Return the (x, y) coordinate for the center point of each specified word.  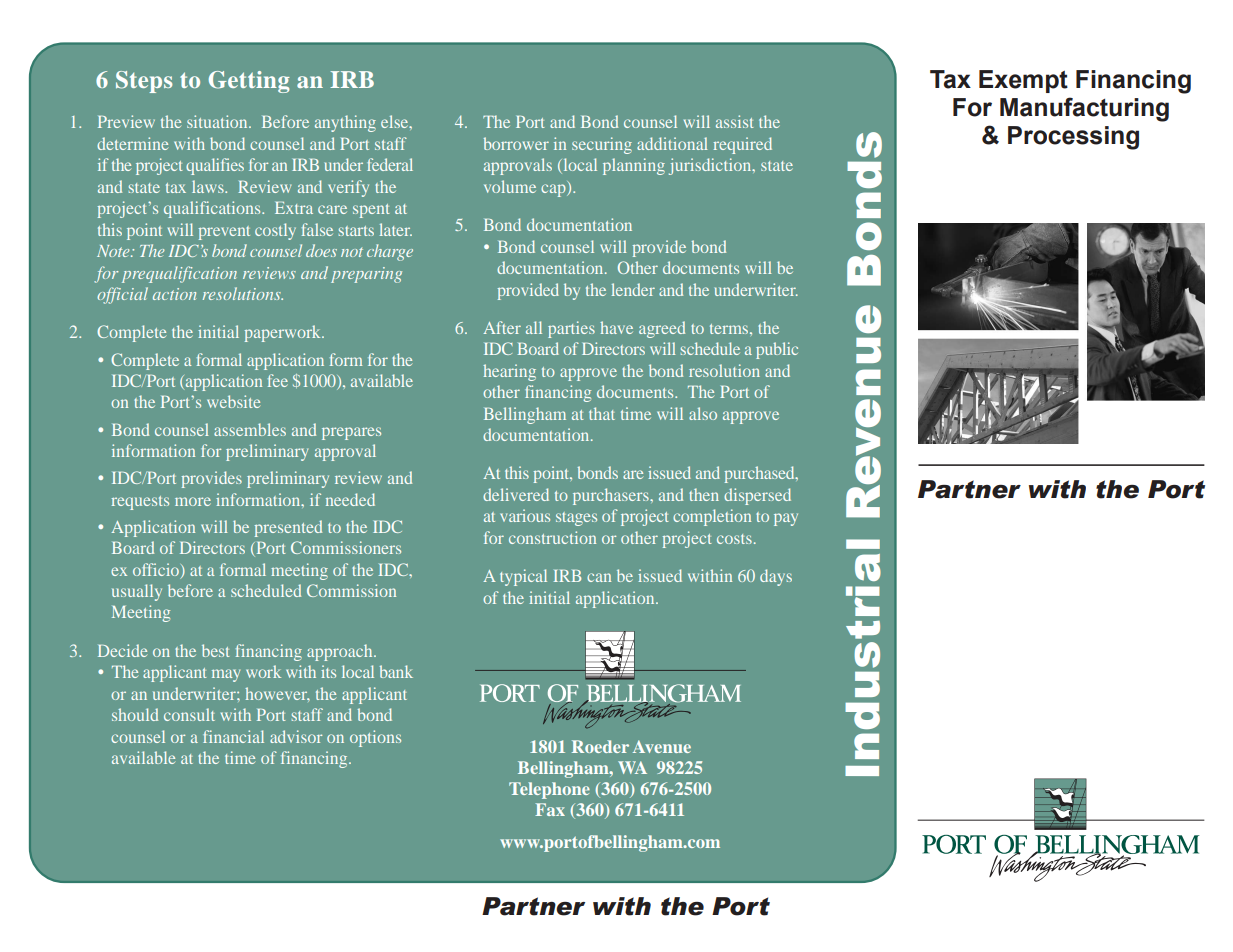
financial (233, 736)
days (776, 577)
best (216, 650)
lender (633, 289)
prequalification (179, 274)
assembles (250, 429)
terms (730, 329)
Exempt (1023, 81)
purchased (761, 474)
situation (218, 121)
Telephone (549, 790)
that (602, 413)
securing (602, 145)
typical (523, 577)
